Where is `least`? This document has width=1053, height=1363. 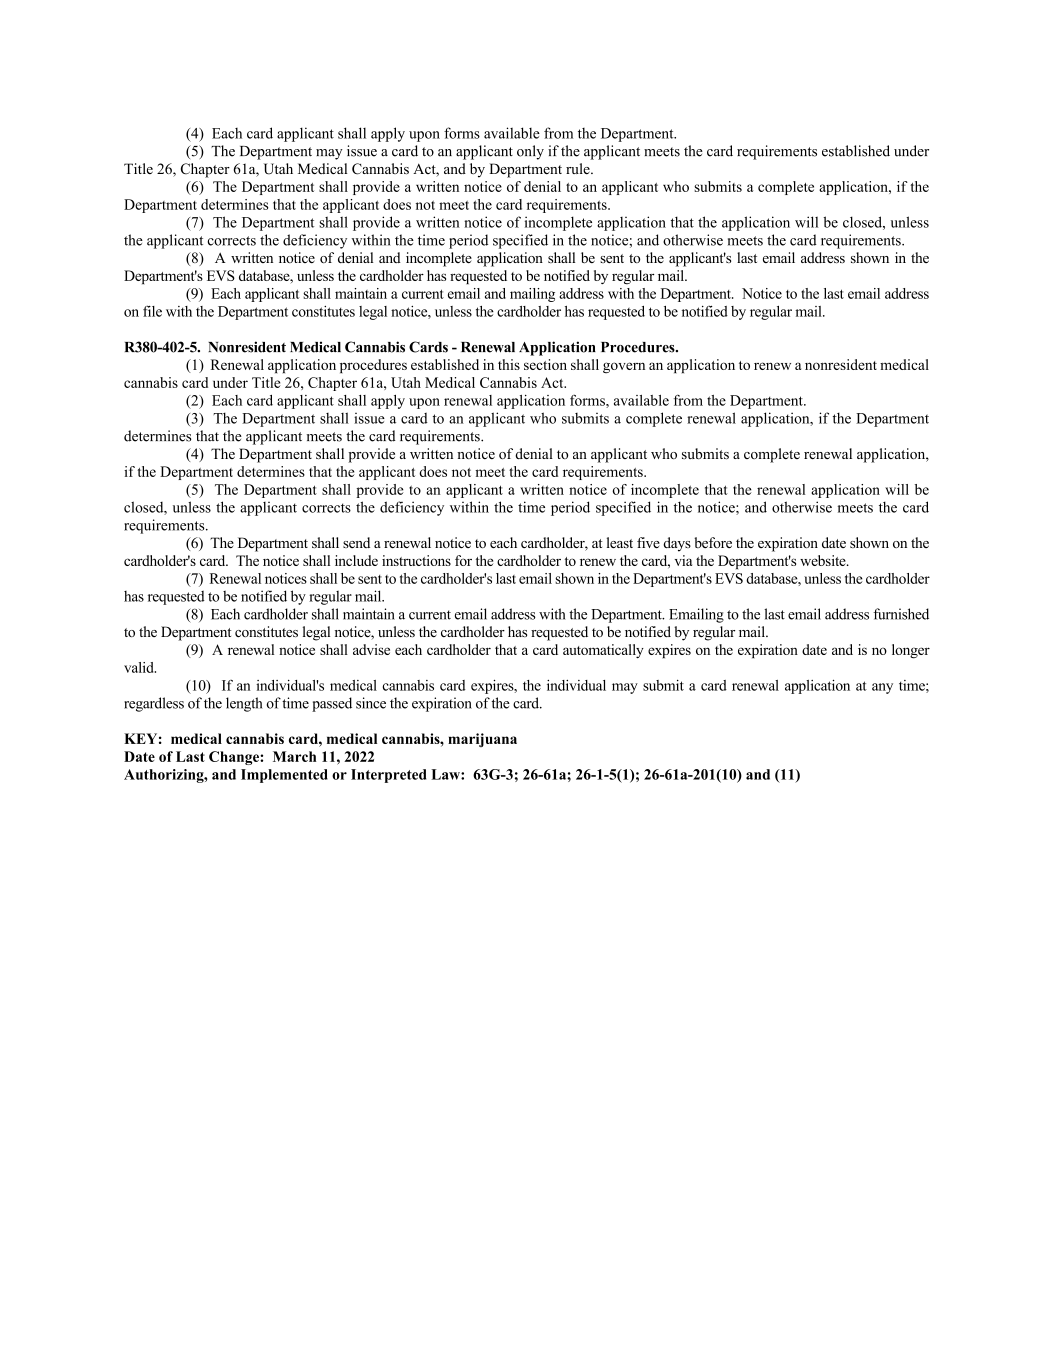
least is located at coordinates (620, 542).
